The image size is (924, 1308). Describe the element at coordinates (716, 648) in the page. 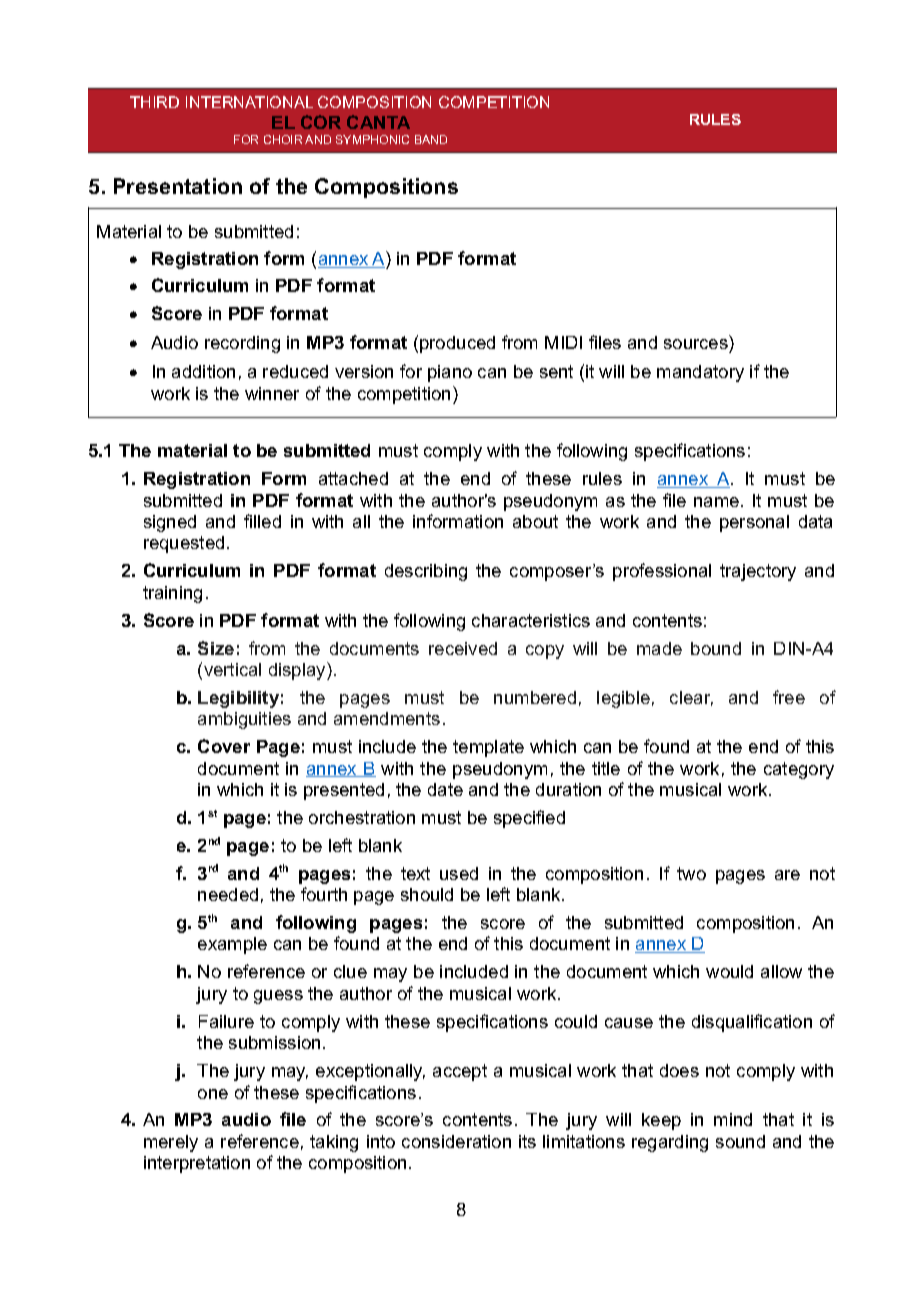

I see `bound` at that location.
